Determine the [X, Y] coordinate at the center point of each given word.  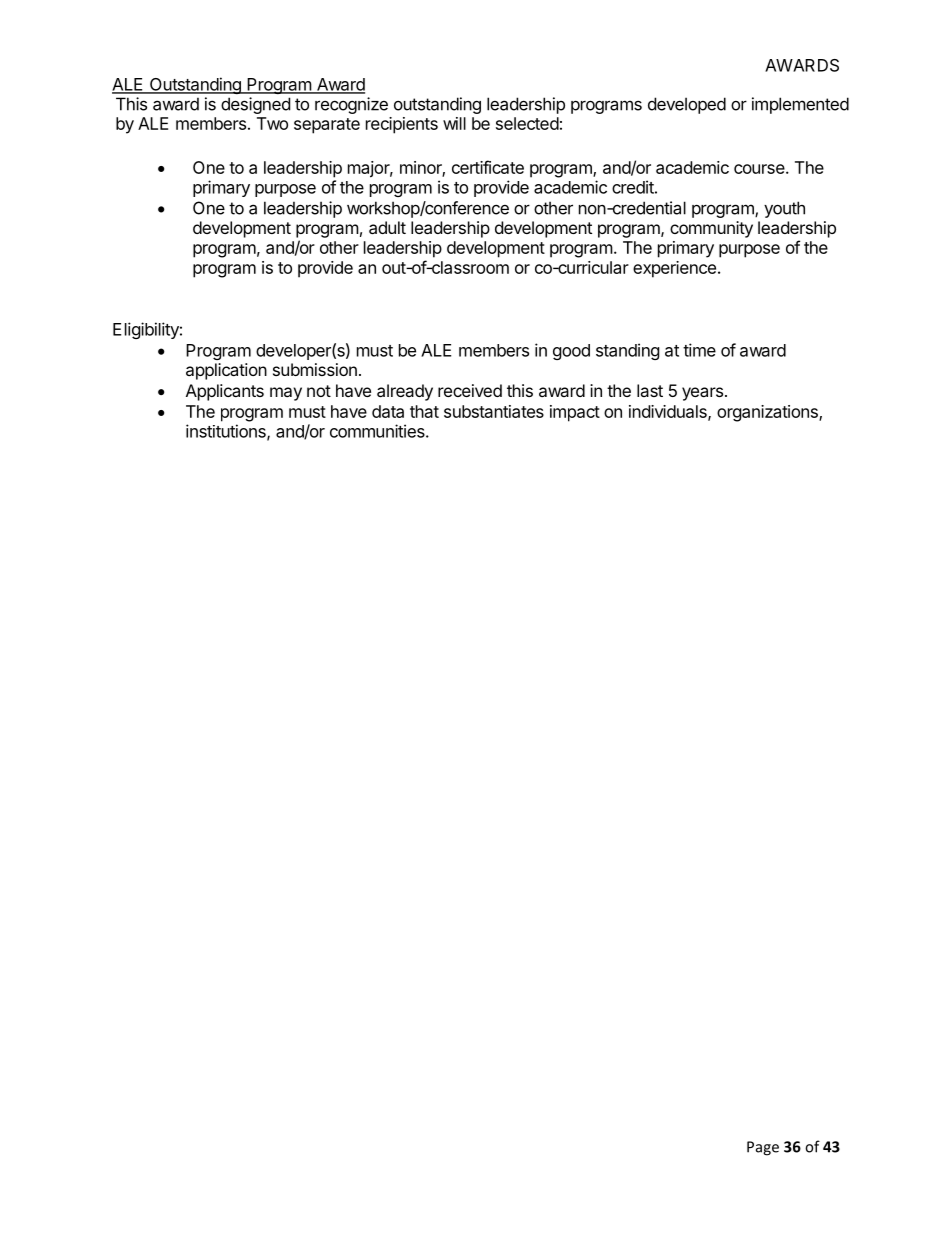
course [759, 169]
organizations [768, 413]
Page [763, 1148]
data [388, 411]
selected [527, 123]
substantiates [494, 411]
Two [272, 123]
